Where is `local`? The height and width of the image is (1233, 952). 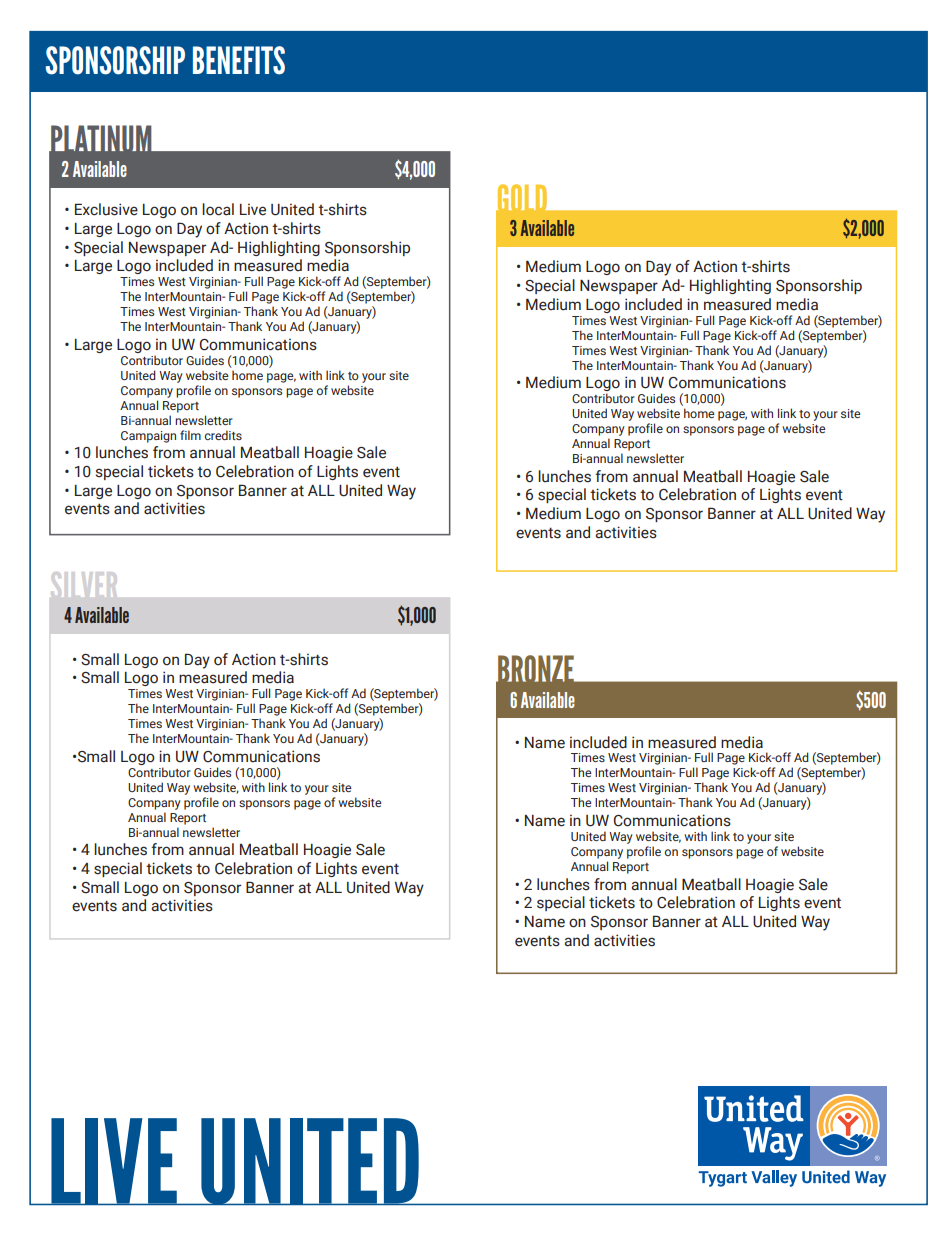
local is located at coordinates (218, 209).
